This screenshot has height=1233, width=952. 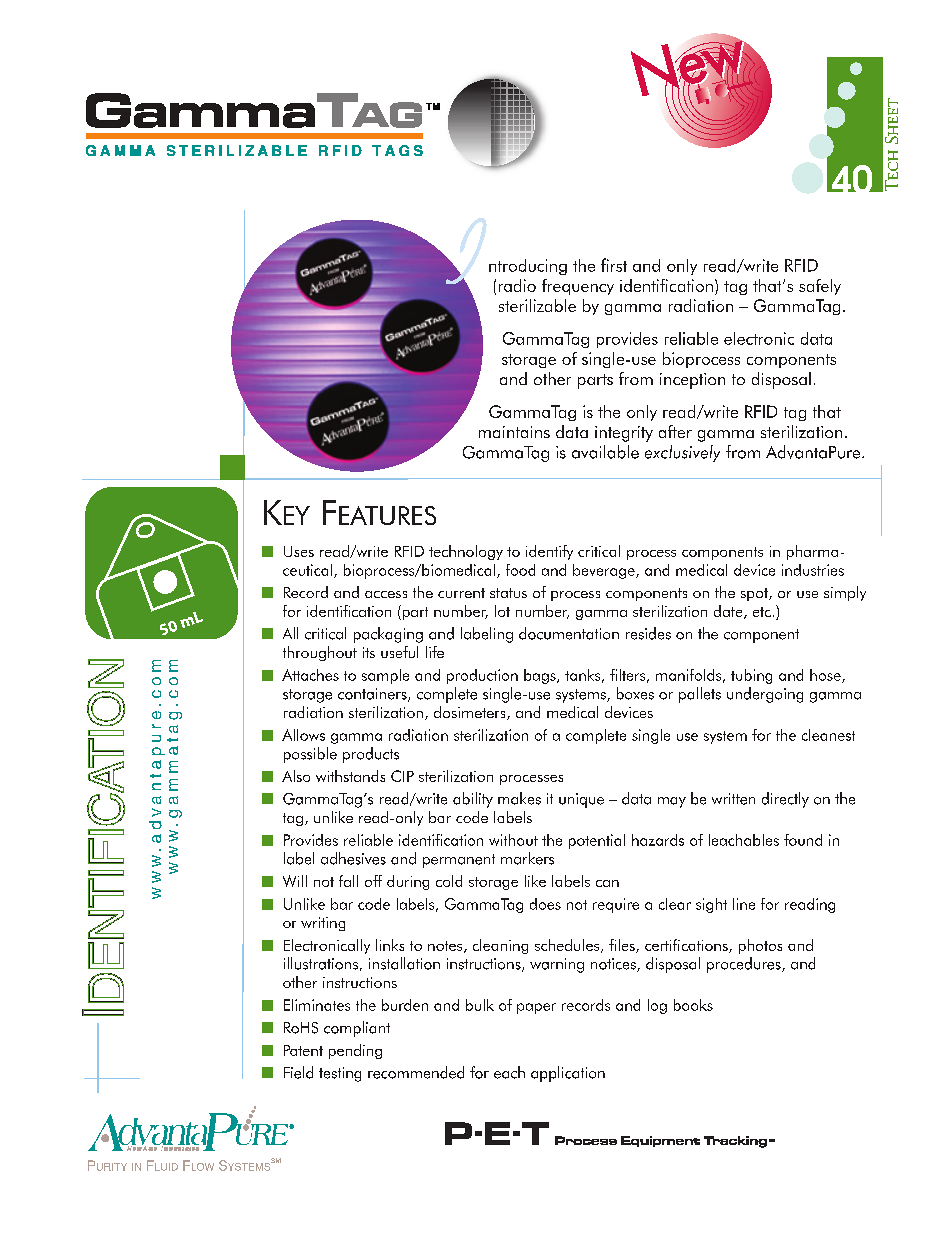 I want to click on safely, so click(x=820, y=287).
